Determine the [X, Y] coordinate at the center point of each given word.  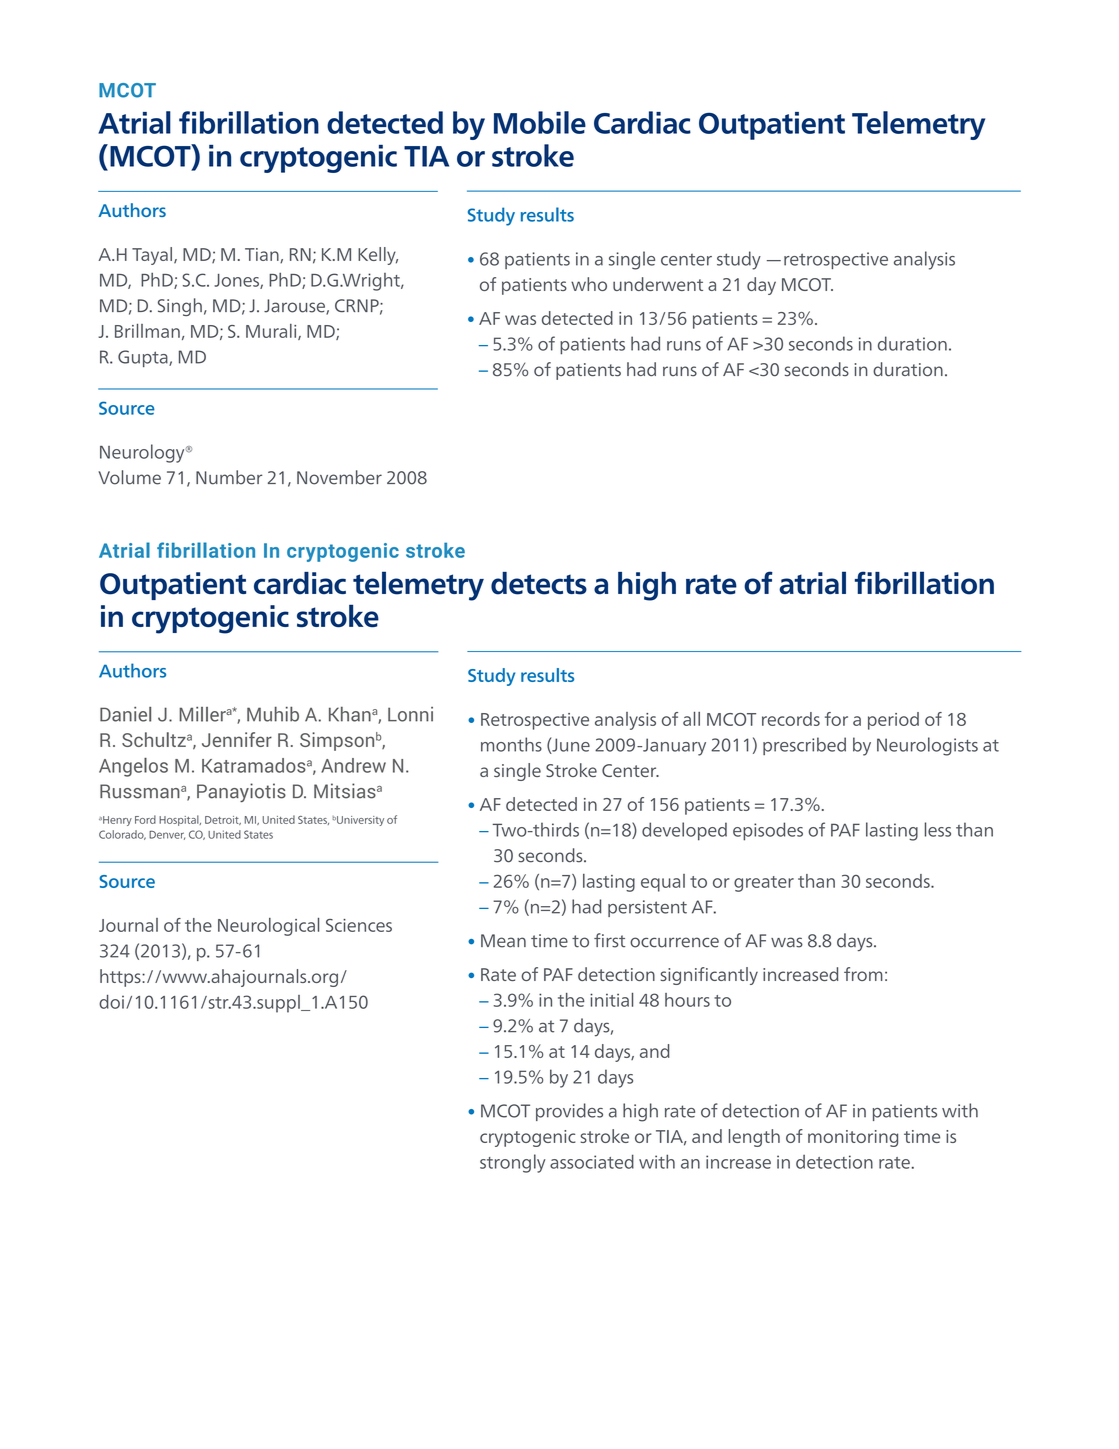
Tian [263, 255]
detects [539, 583]
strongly [513, 1163]
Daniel [125, 714]
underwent [658, 284]
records [791, 719]
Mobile [540, 122]
